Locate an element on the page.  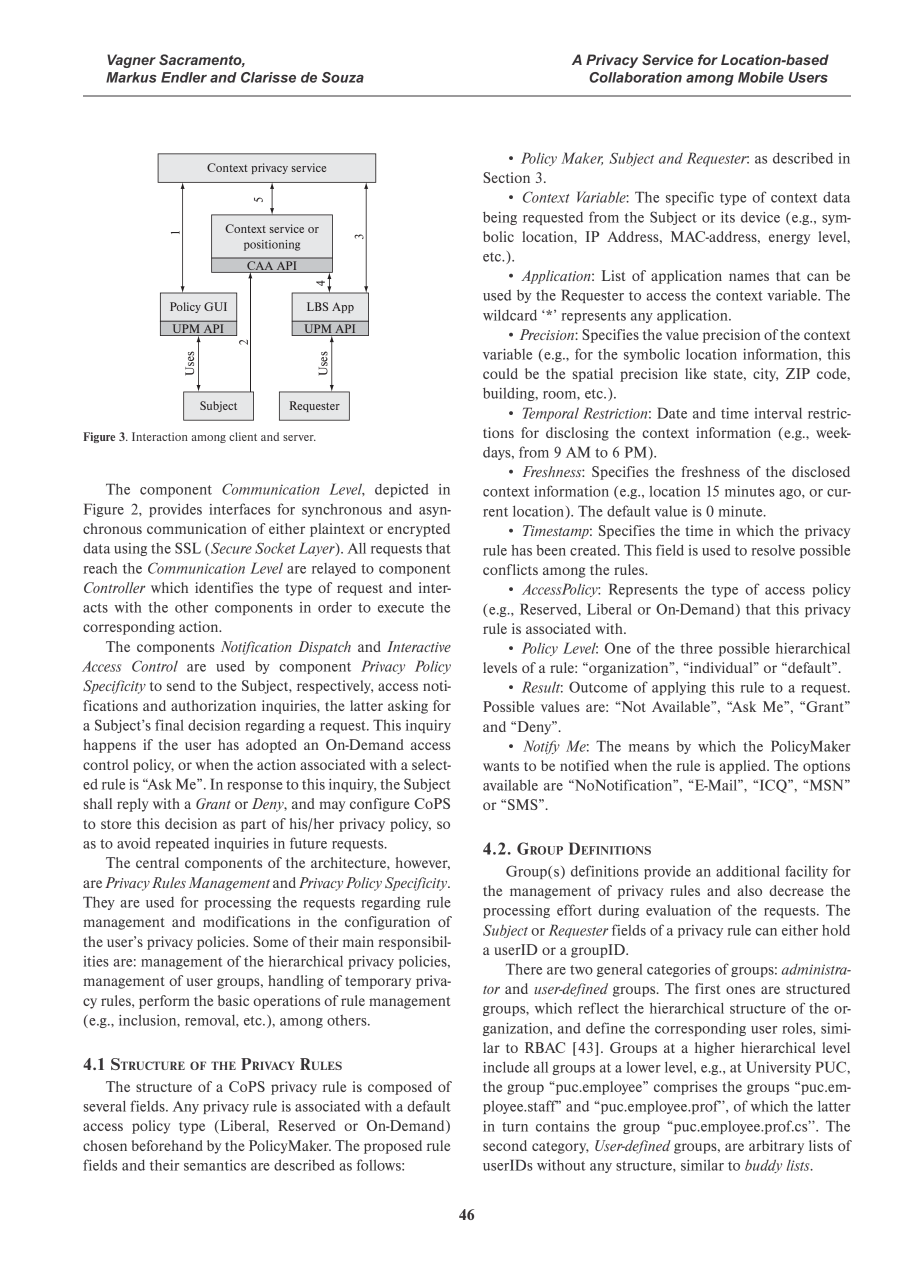
beforehand is located at coordinates (167, 1145).
